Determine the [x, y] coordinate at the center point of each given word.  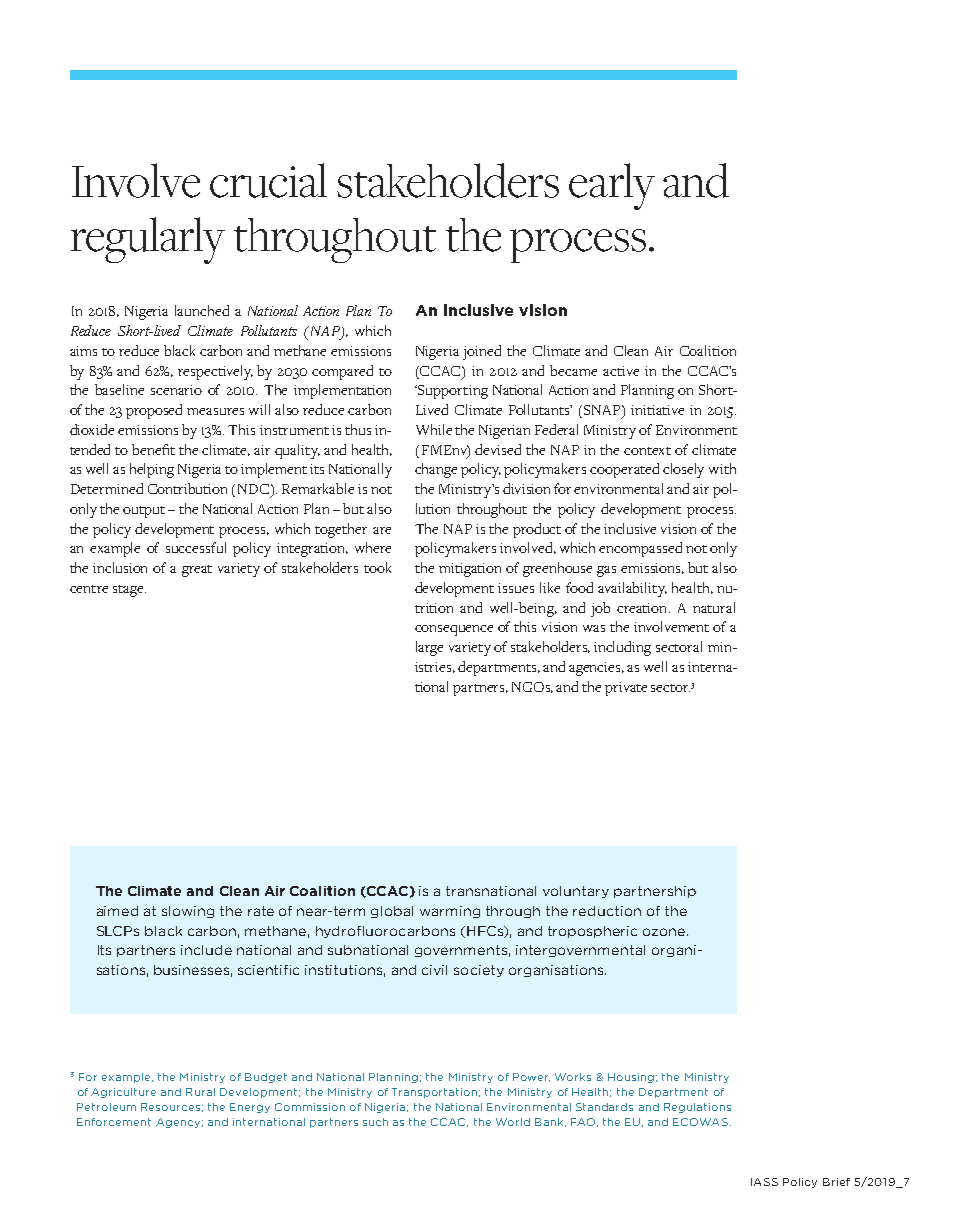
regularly [148, 240]
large [429, 648]
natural [714, 607]
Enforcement [114, 1122]
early [612, 186]
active [621, 371]
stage [129, 591]
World [513, 1122]
